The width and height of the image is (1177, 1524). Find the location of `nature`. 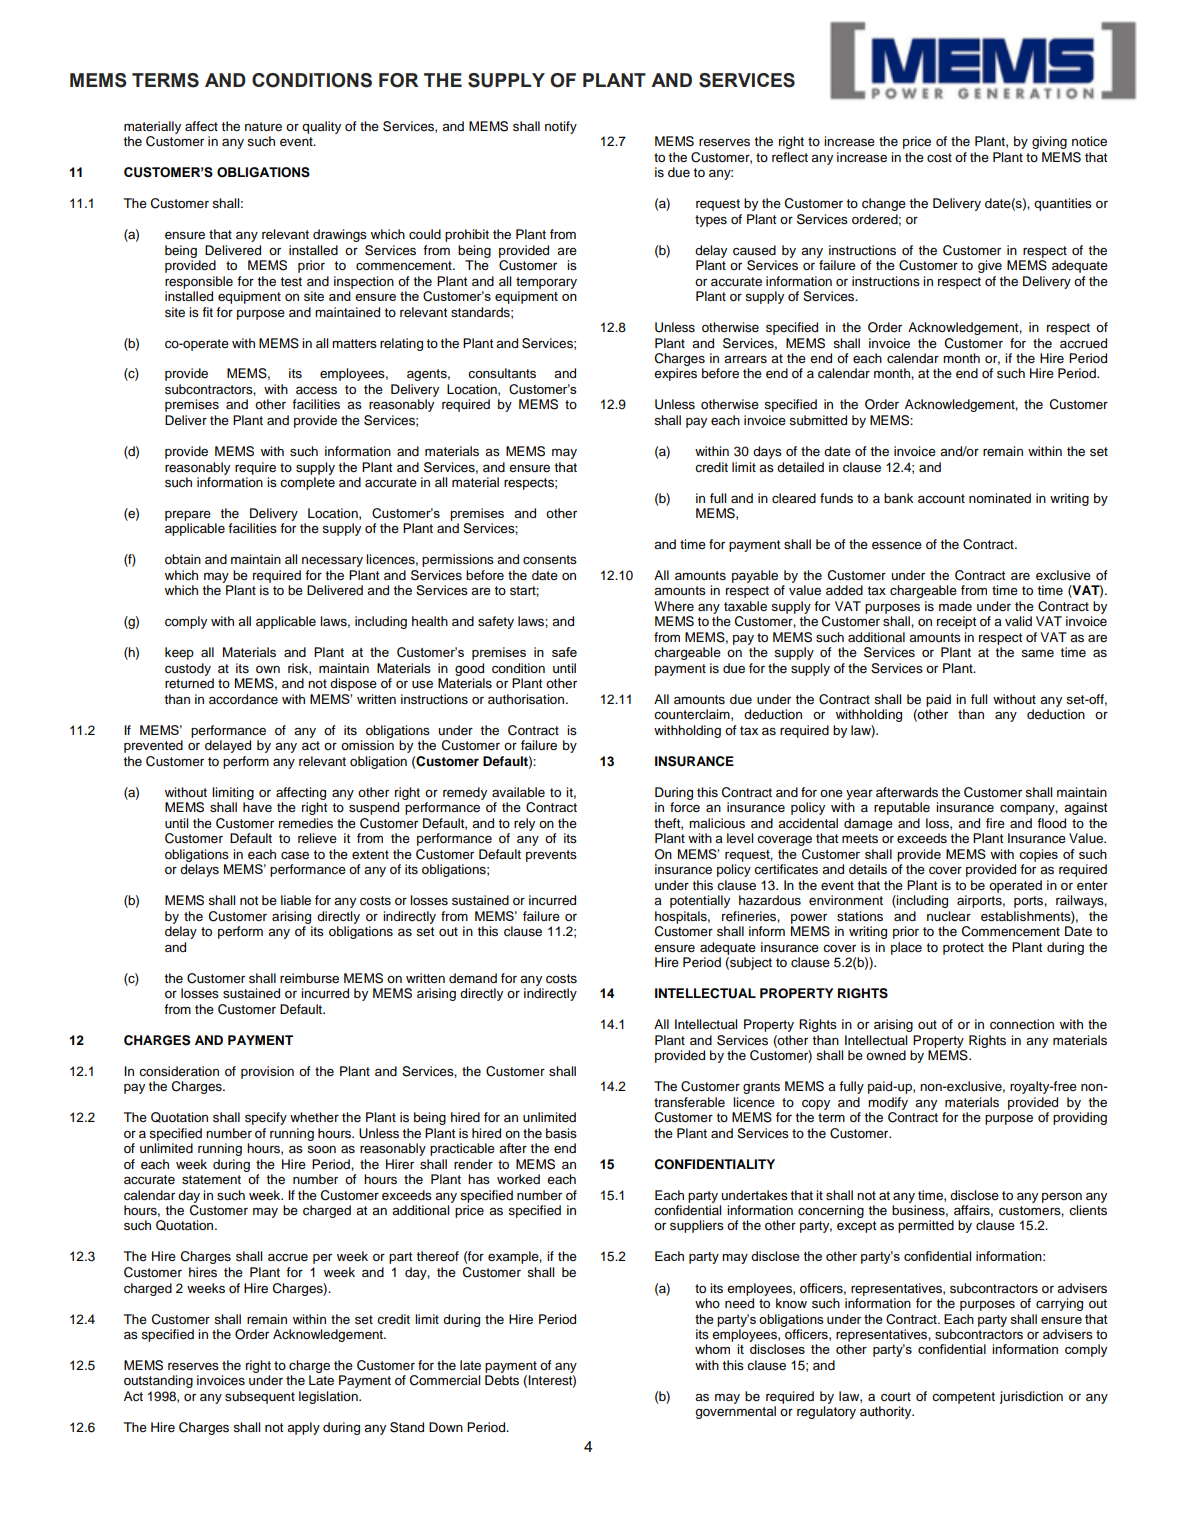

nature is located at coordinates (263, 126).
